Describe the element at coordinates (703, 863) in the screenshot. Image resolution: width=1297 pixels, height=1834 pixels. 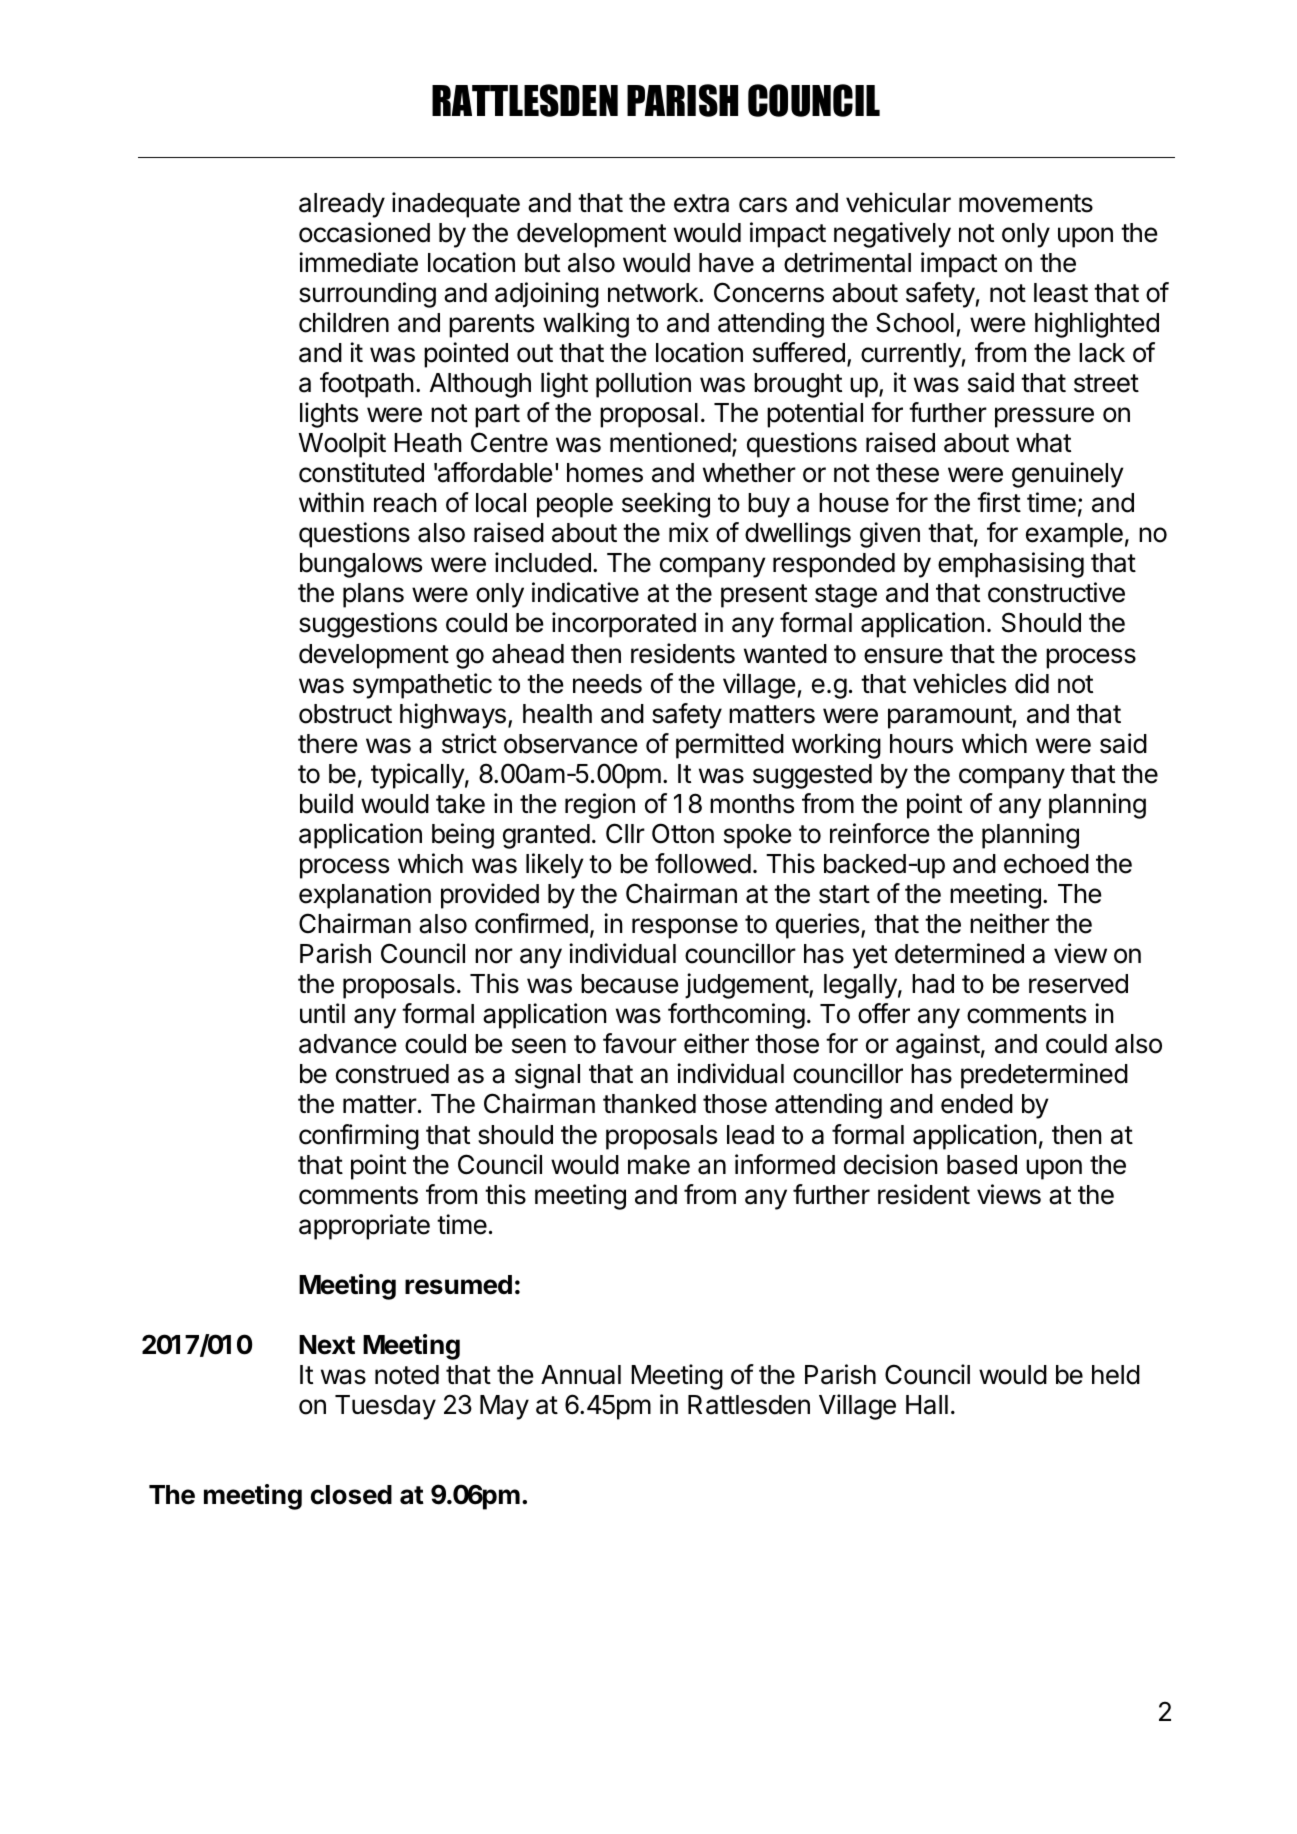
I see `followed` at that location.
